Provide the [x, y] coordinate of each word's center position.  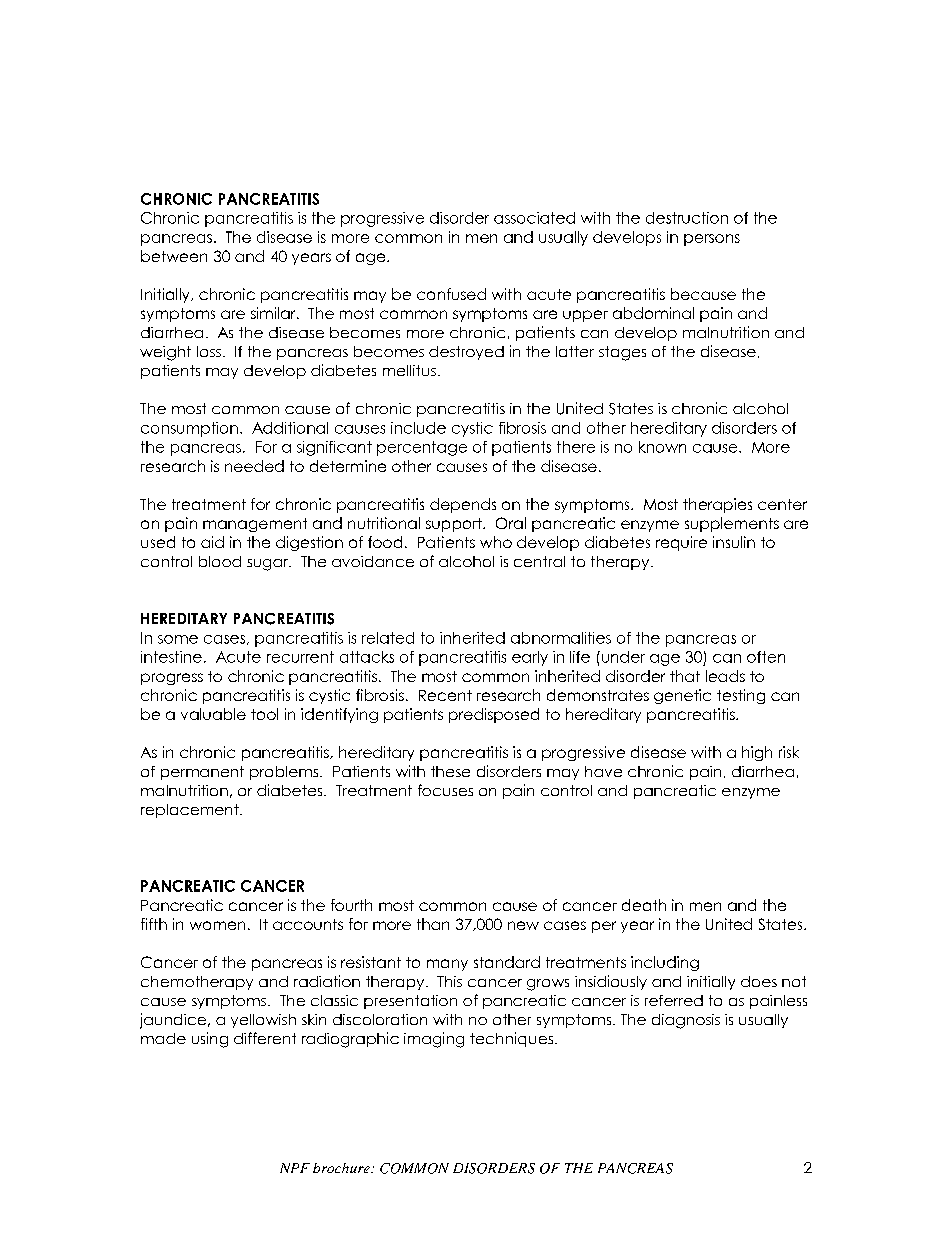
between [174, 256]
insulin [734, 542]
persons [712, 240]
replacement [191, 811]
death [644, 905]
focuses [445, 790]
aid [212, 542]
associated [534, 218]
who [496, 542]
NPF [295, 1168]
